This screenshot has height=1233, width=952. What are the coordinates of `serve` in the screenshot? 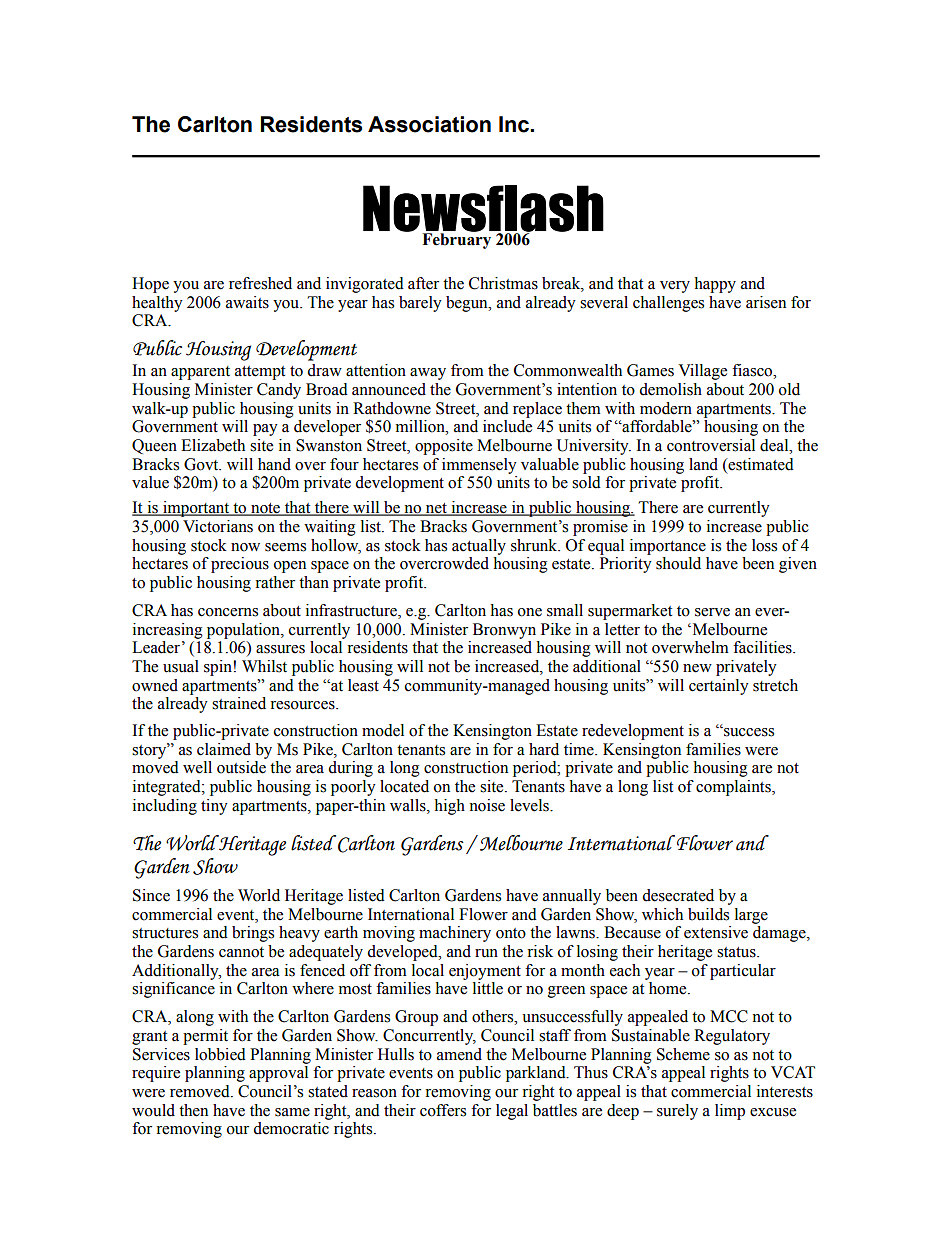 It's located at (712, 612).
